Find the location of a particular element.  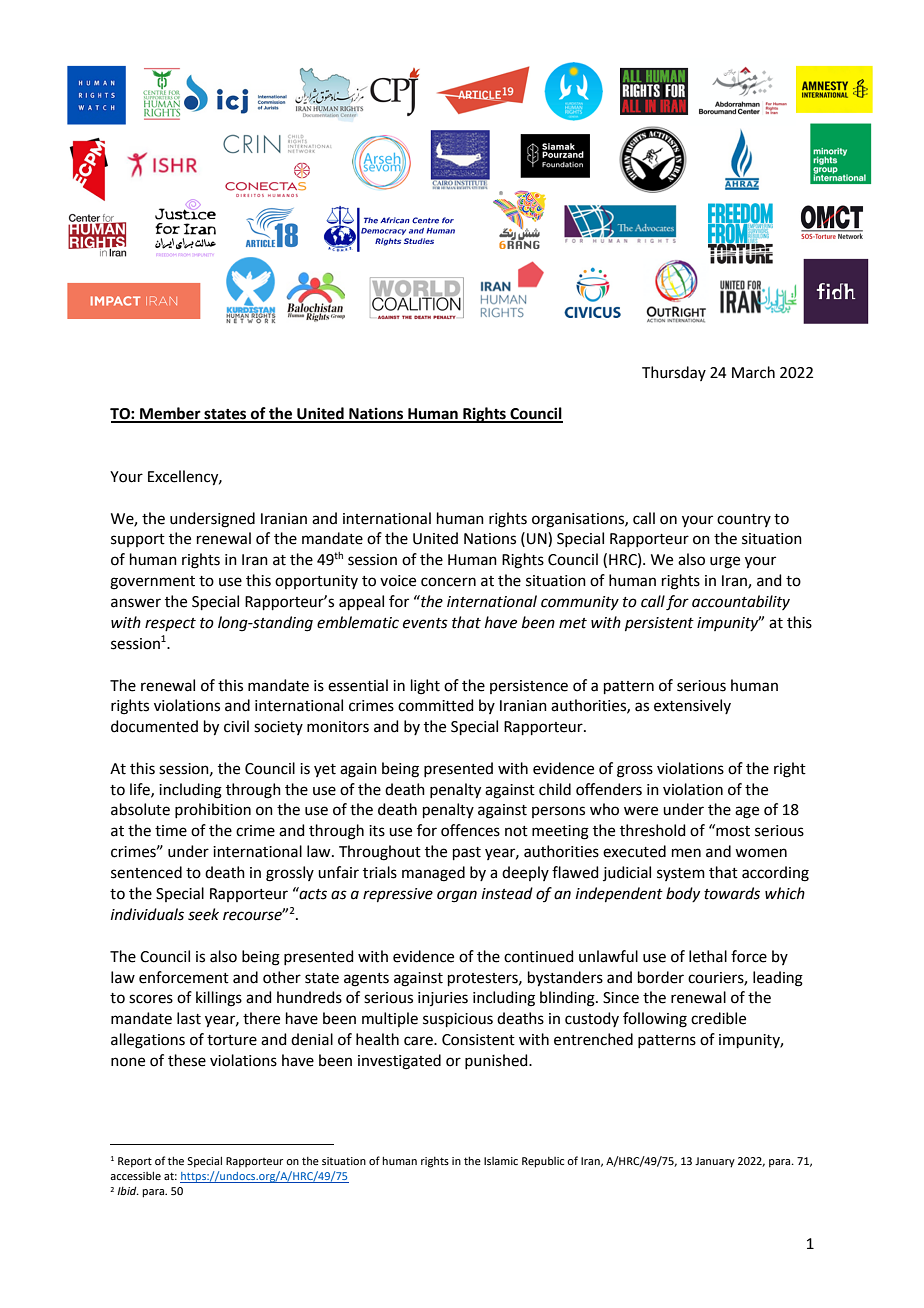

Thursday is located at coordinates (674, 373).
